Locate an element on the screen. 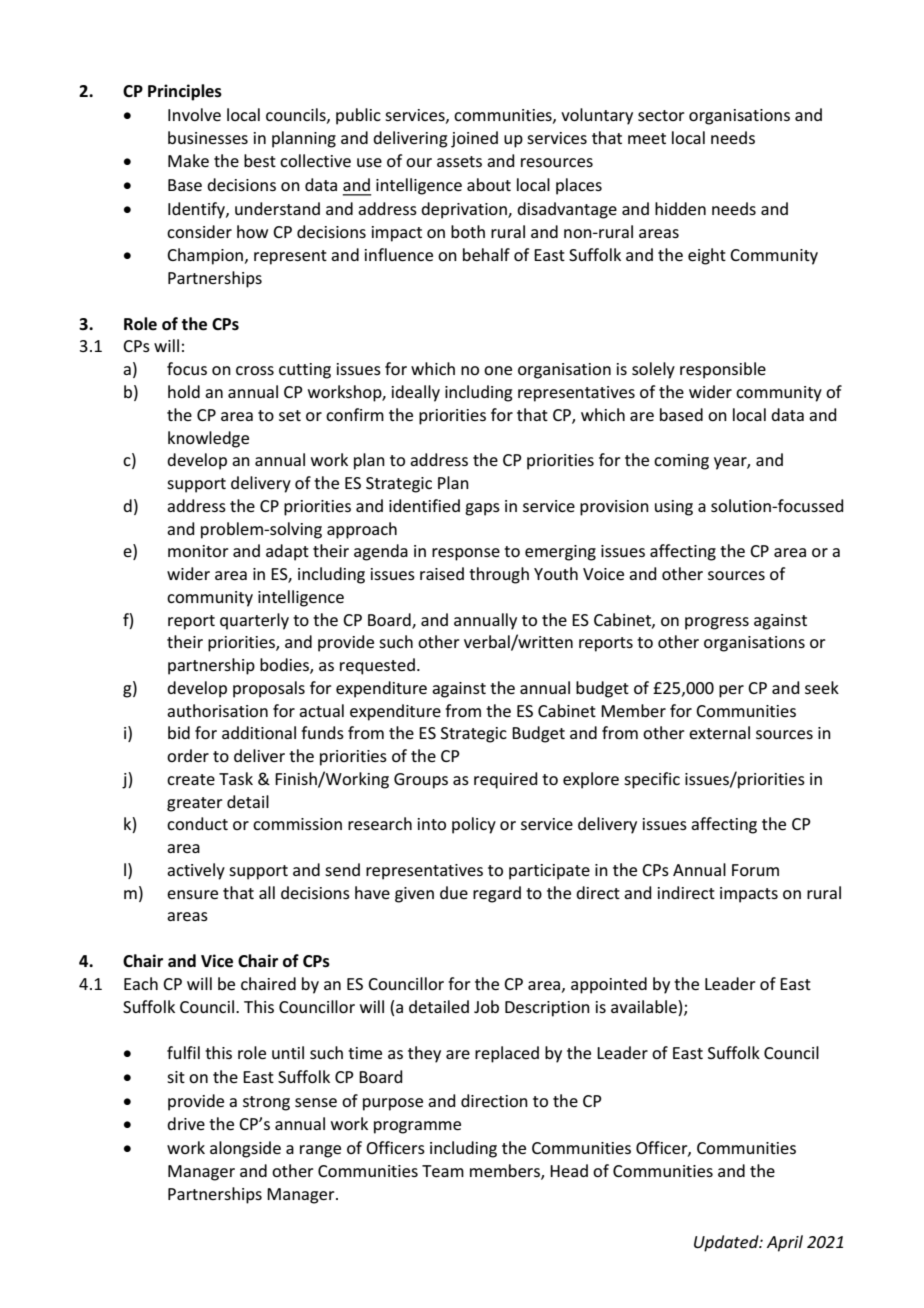 The height and width of the screenshot is (1308, 924). sector is located at coordinates (661, 115).
